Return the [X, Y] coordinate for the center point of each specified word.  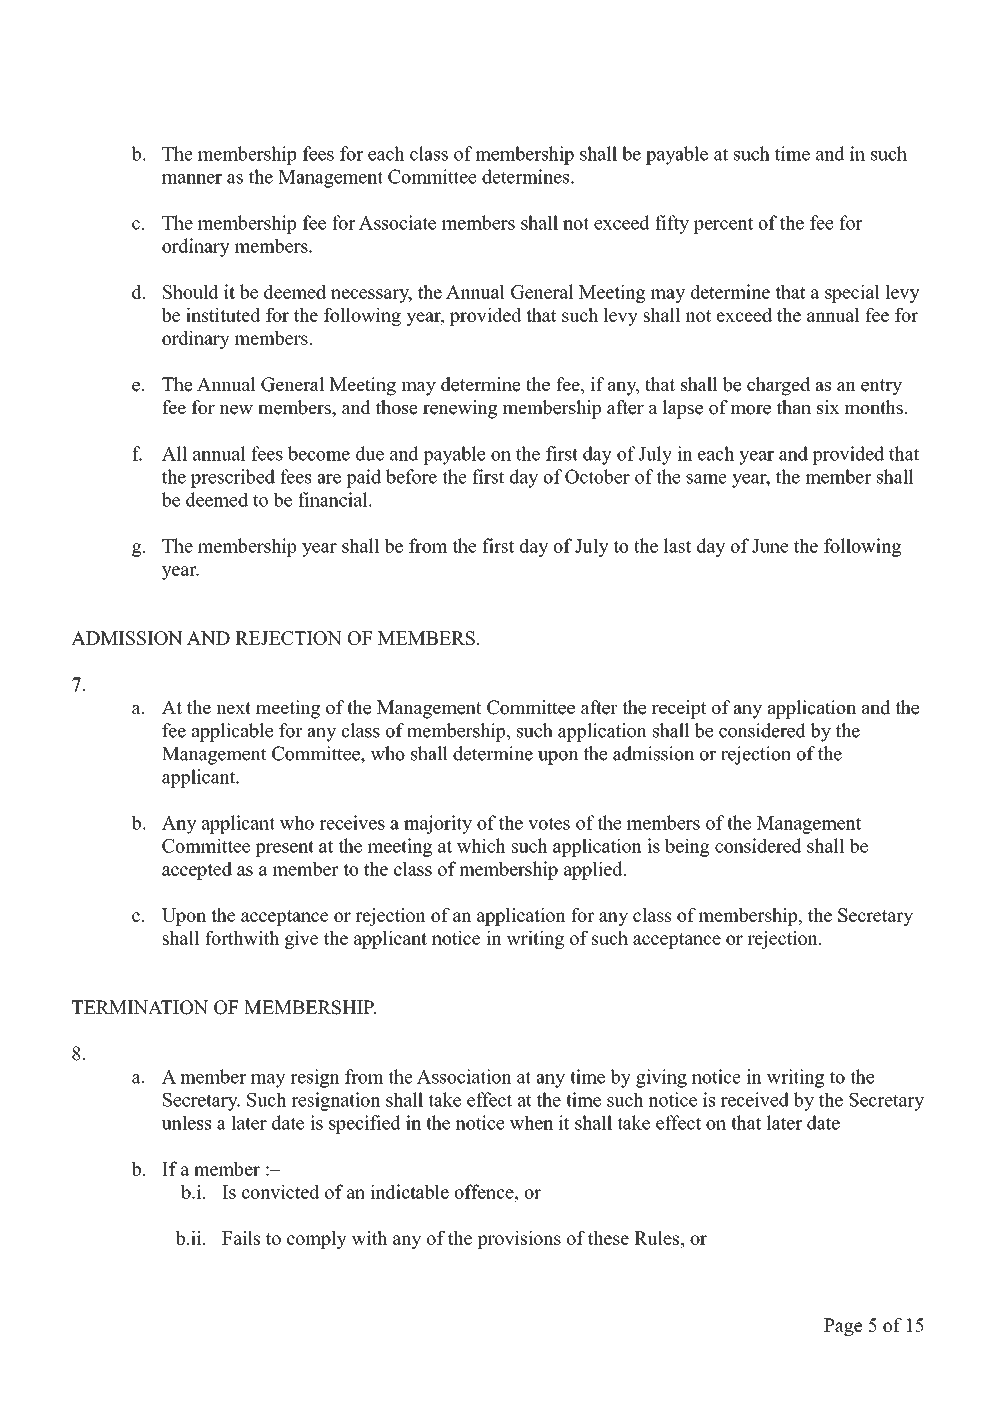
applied [594, 870]
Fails [241, 1238]
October [597, 476]
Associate [397, 222]
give [301, 940]
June [770, 546]
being [687, 847]
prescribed [233, 478]
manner [192, 179]
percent [723, 225]
